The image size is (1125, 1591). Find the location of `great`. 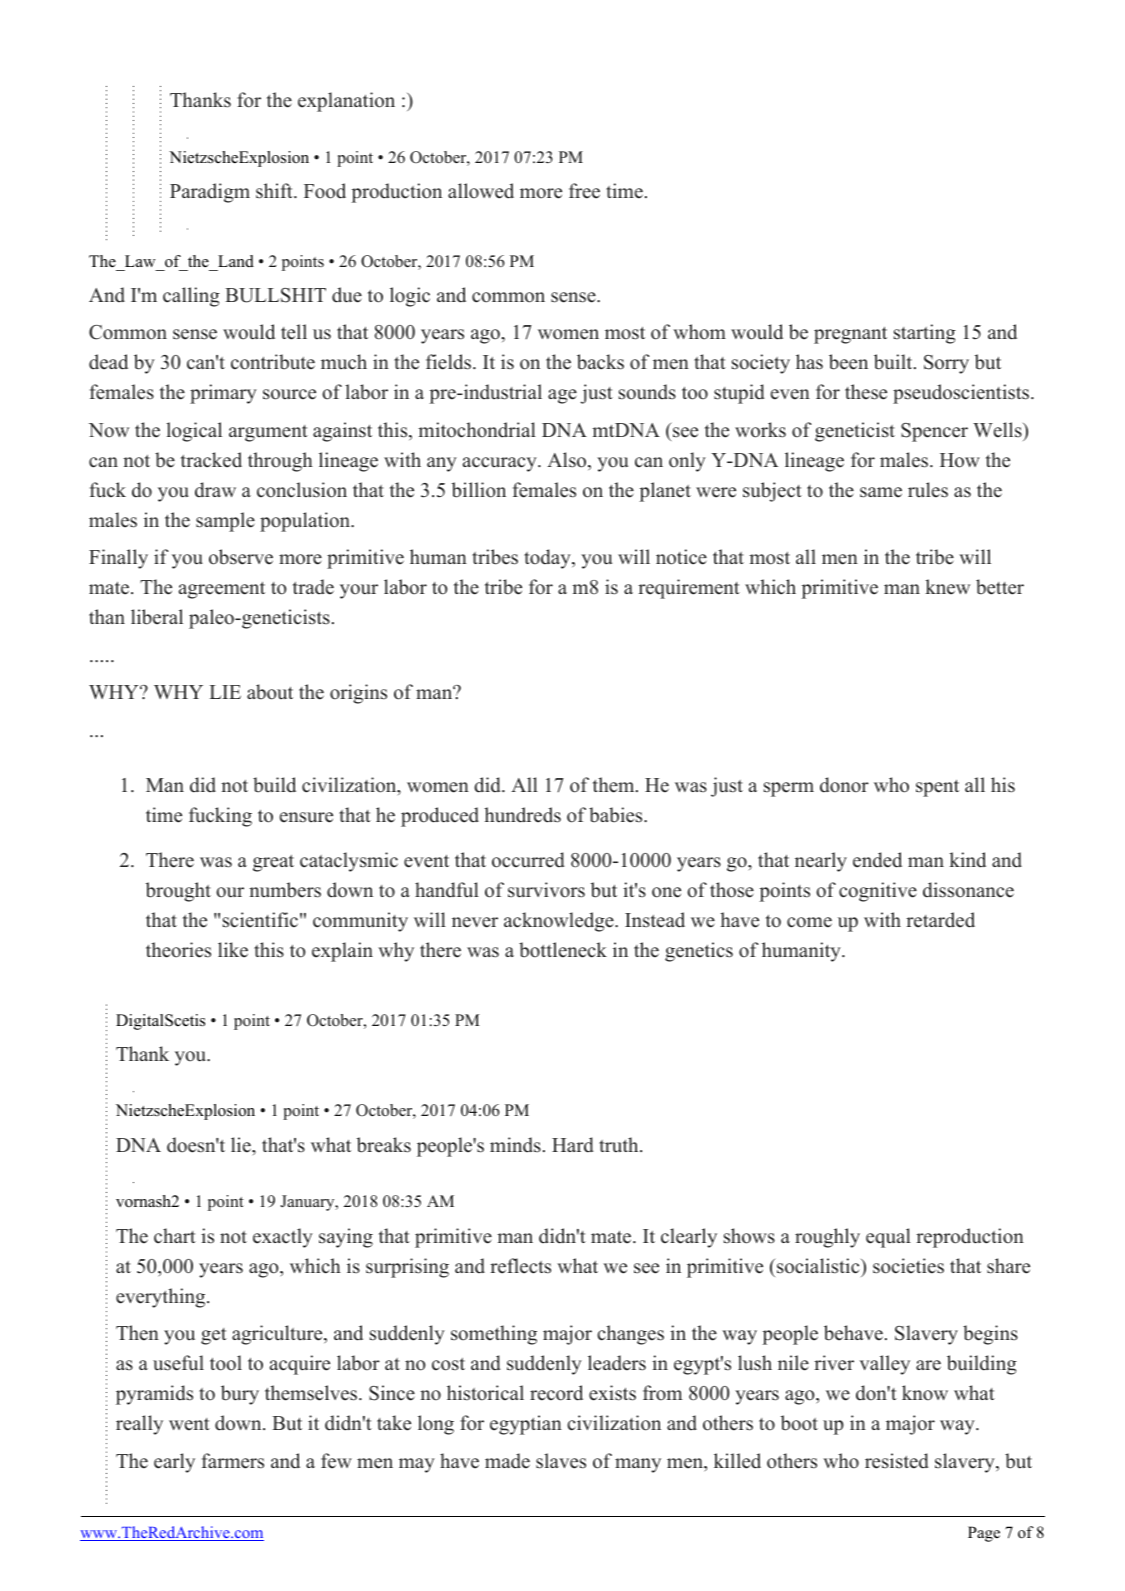

great is located at coordinates (273, 863).
